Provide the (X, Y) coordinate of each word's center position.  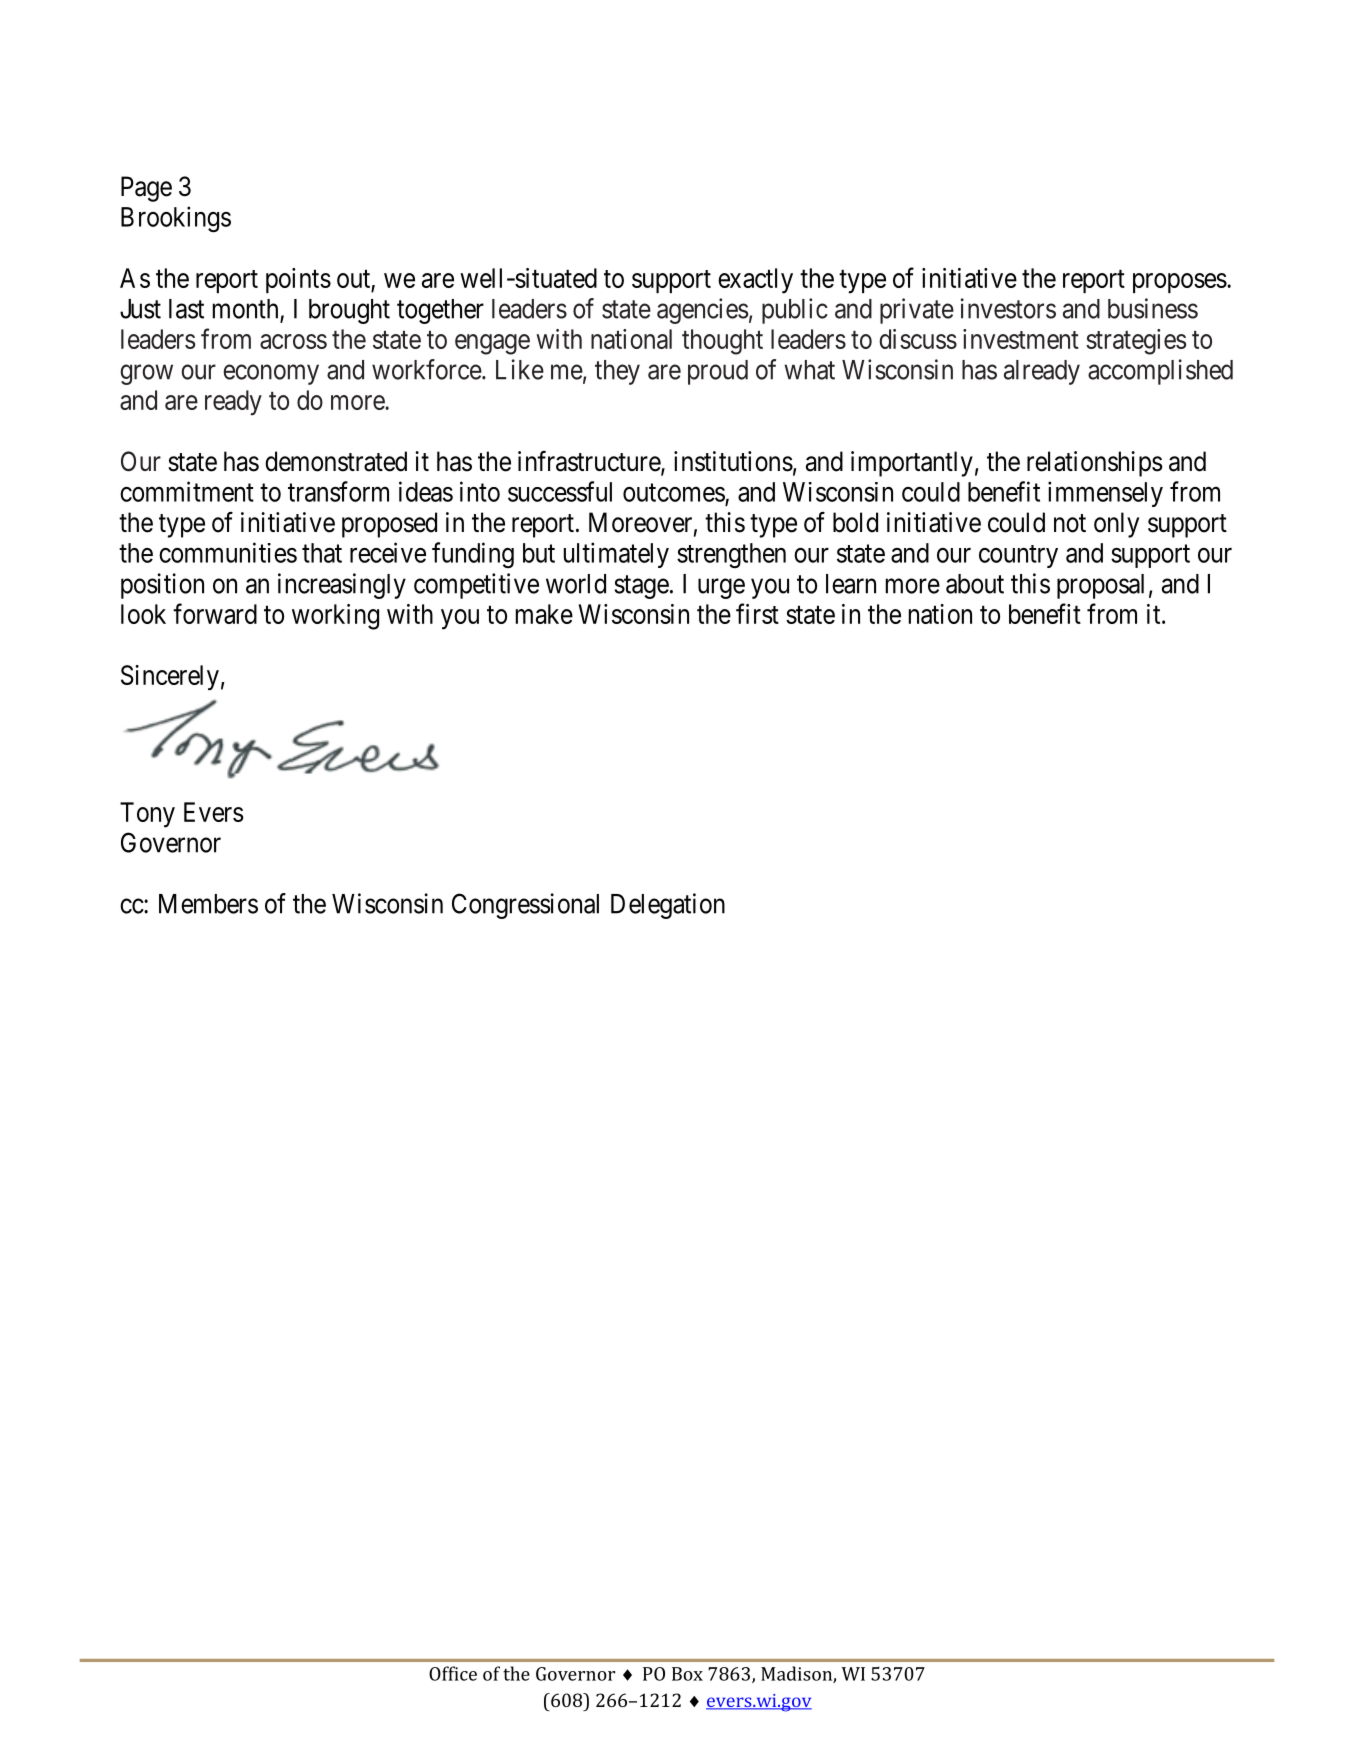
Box (687, 1674)
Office (453, 1673)
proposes (1180, 283)
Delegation (668, 906)
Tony (147, 815)
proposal (1100, 586)
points (298, 280)
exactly (755, 281)
